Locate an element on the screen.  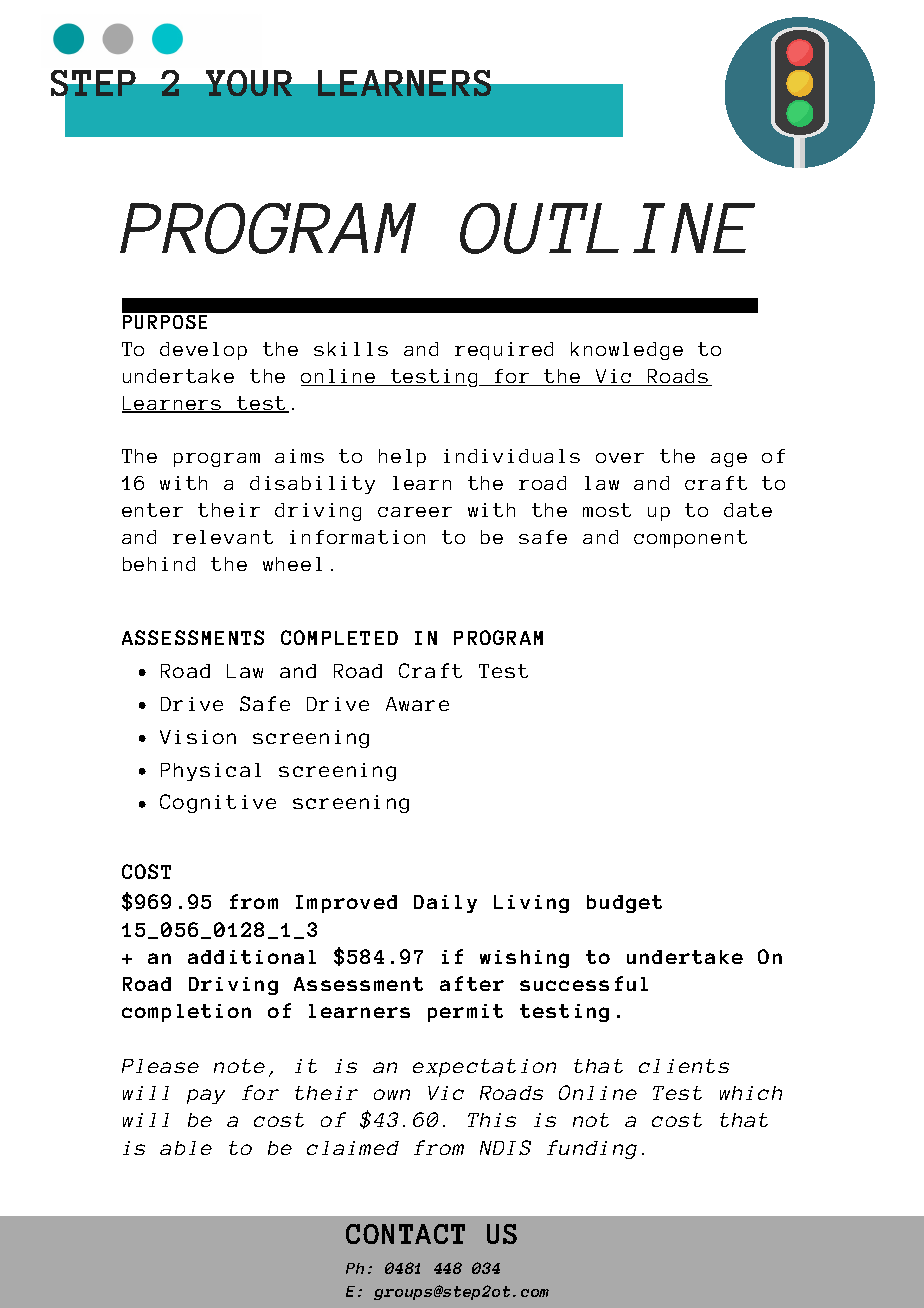
required is located at coordinates (504, 351).
